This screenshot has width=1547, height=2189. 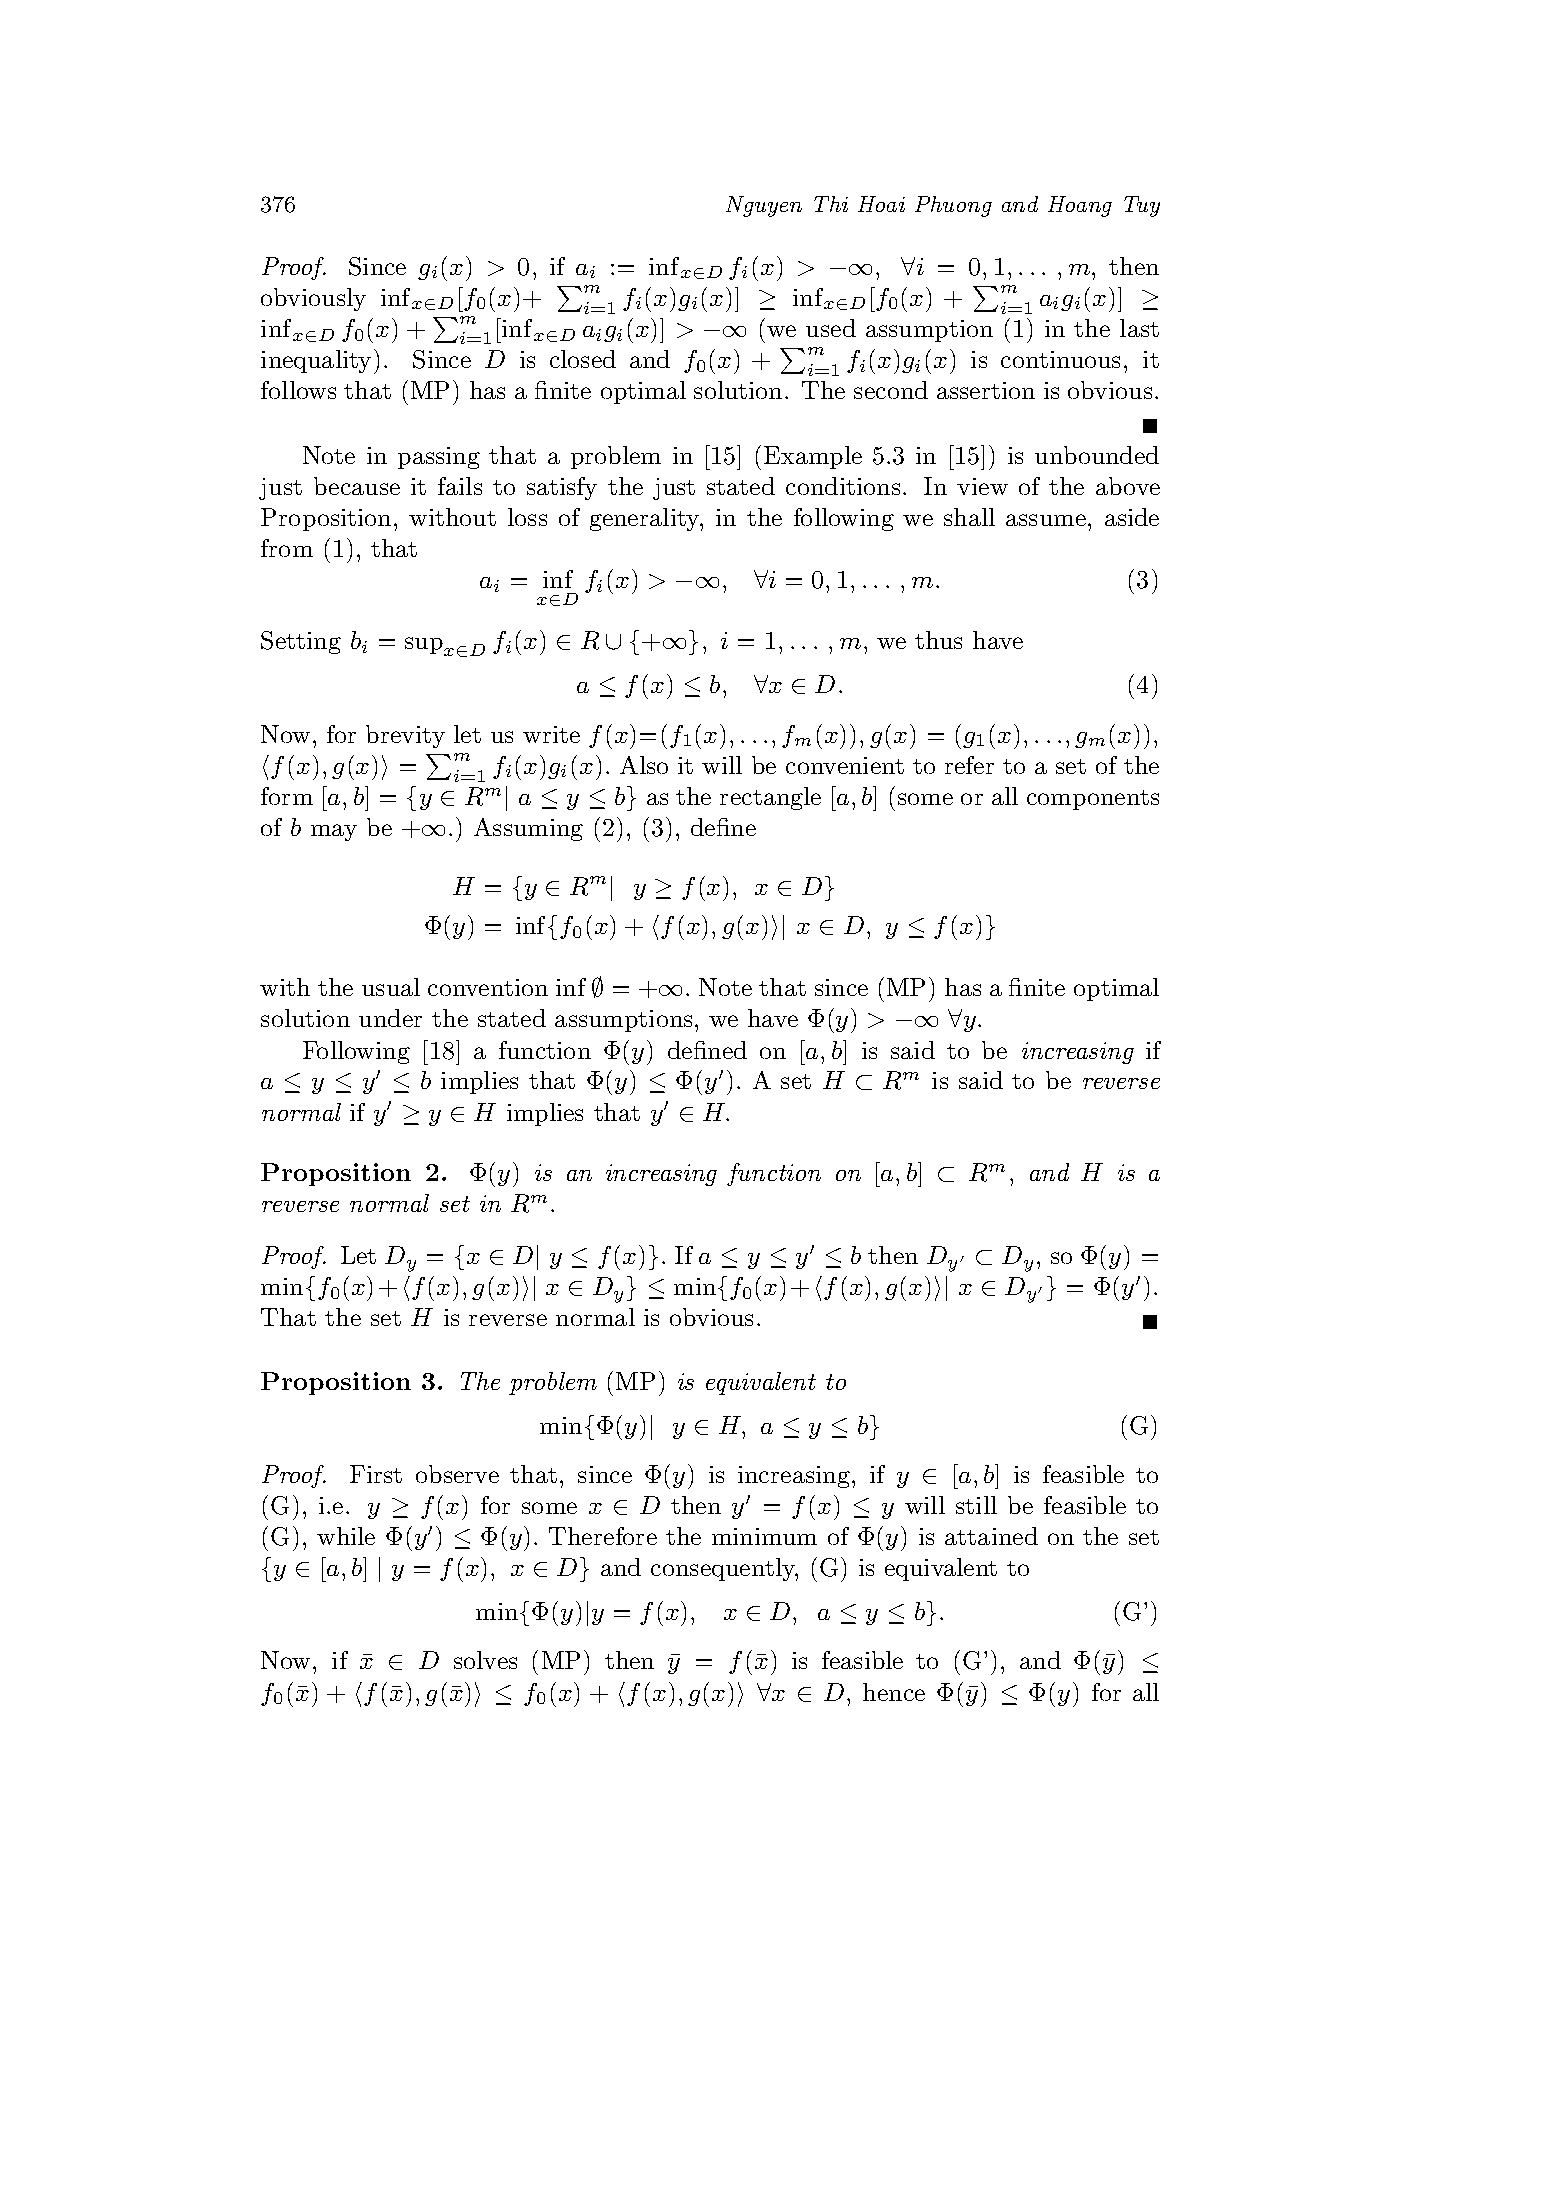 I want to click on Tuy, so click(x=1142, y=206).
